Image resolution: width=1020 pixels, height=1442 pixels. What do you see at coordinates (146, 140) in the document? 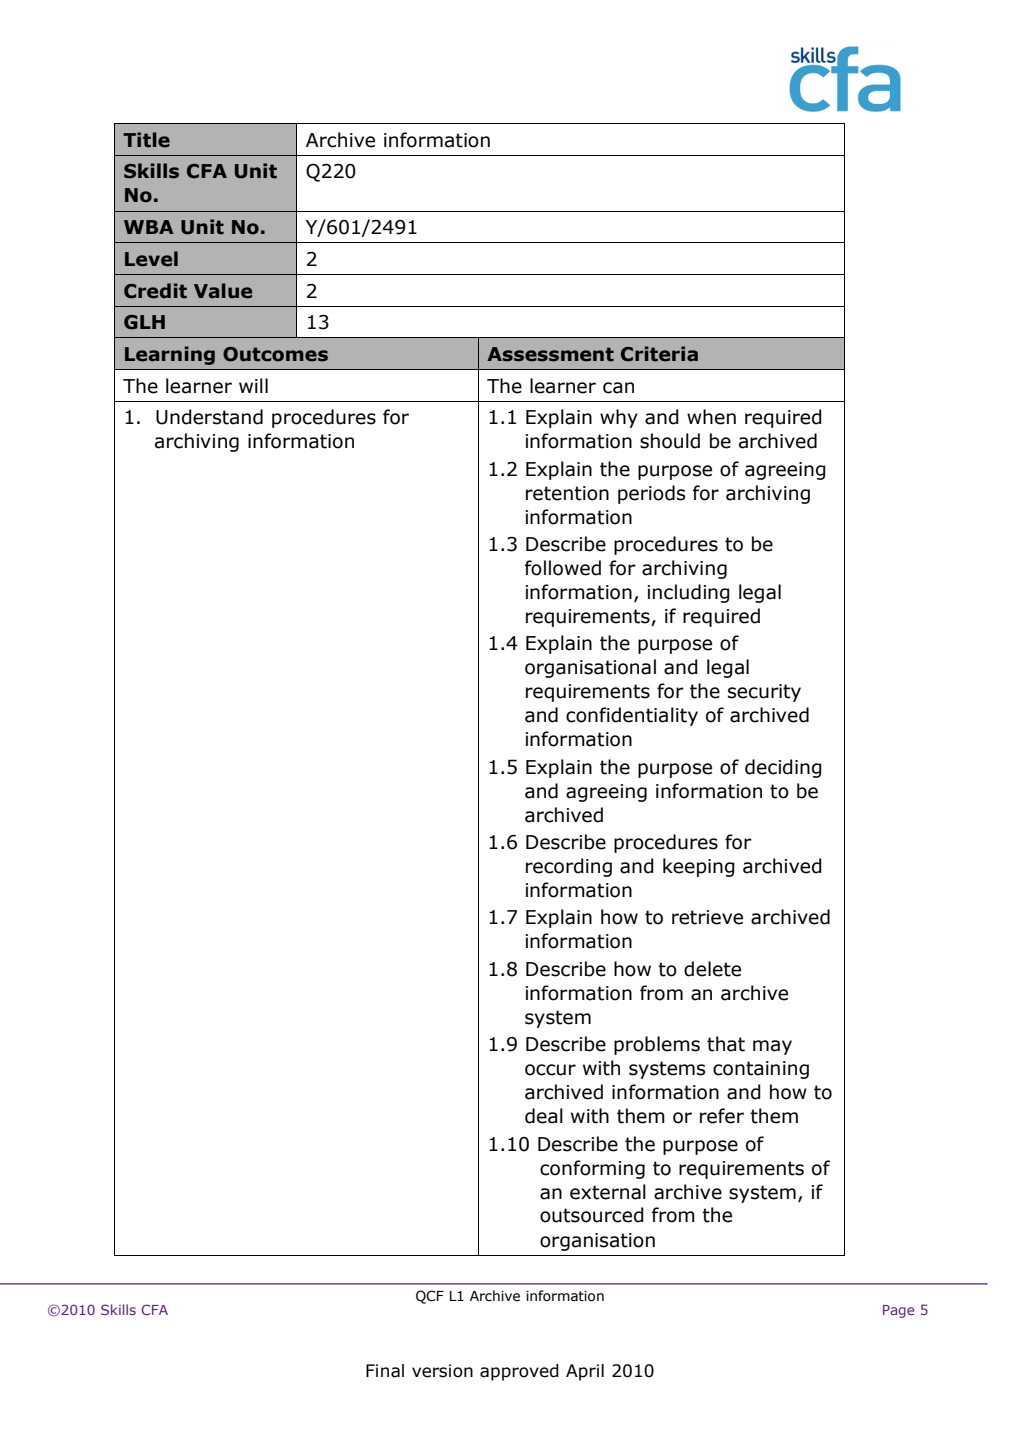
I see `Title` at bounding box center [146, 140].
